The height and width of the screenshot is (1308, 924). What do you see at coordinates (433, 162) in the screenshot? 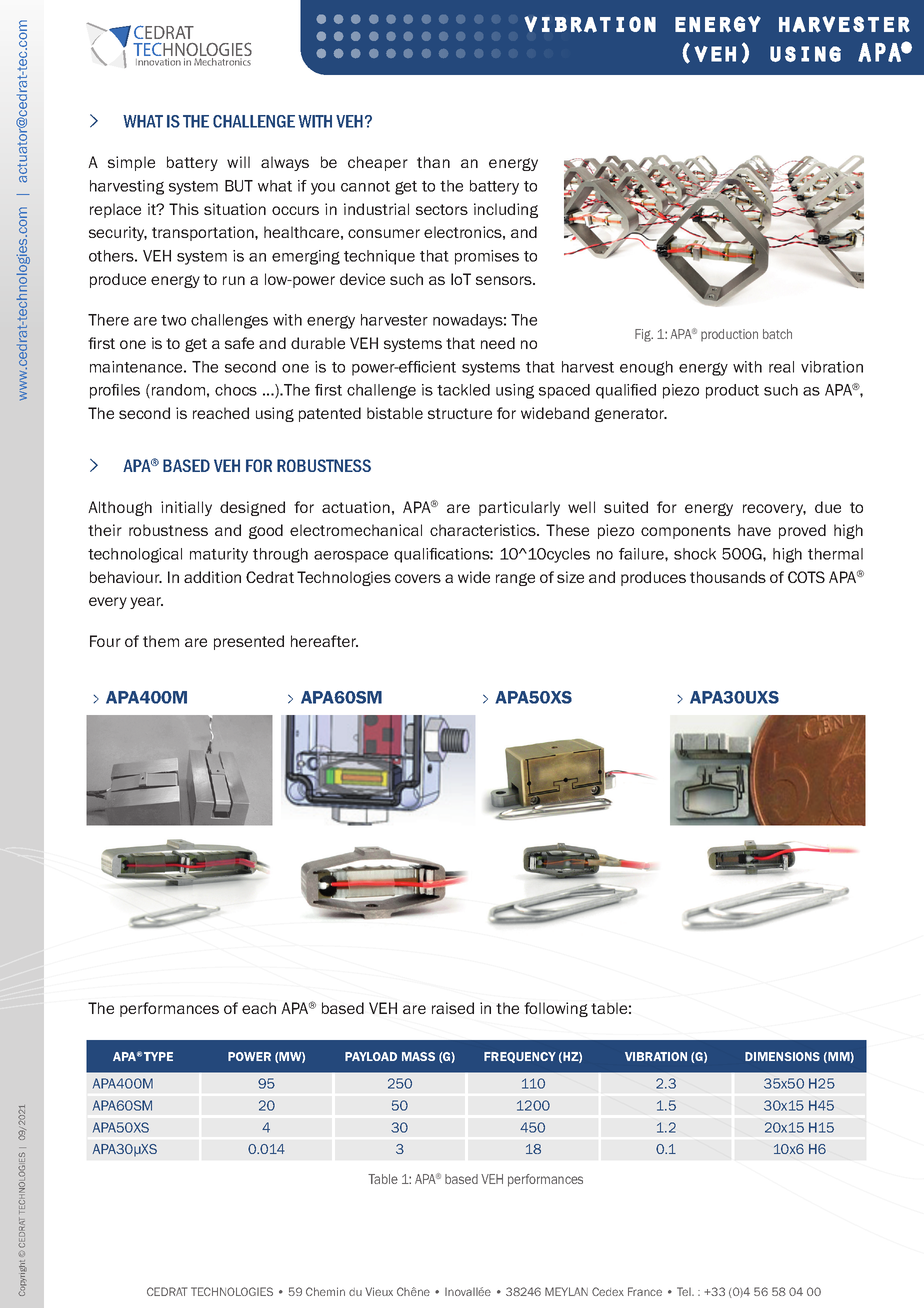
I see `than` at bounding box center [433, 162].
